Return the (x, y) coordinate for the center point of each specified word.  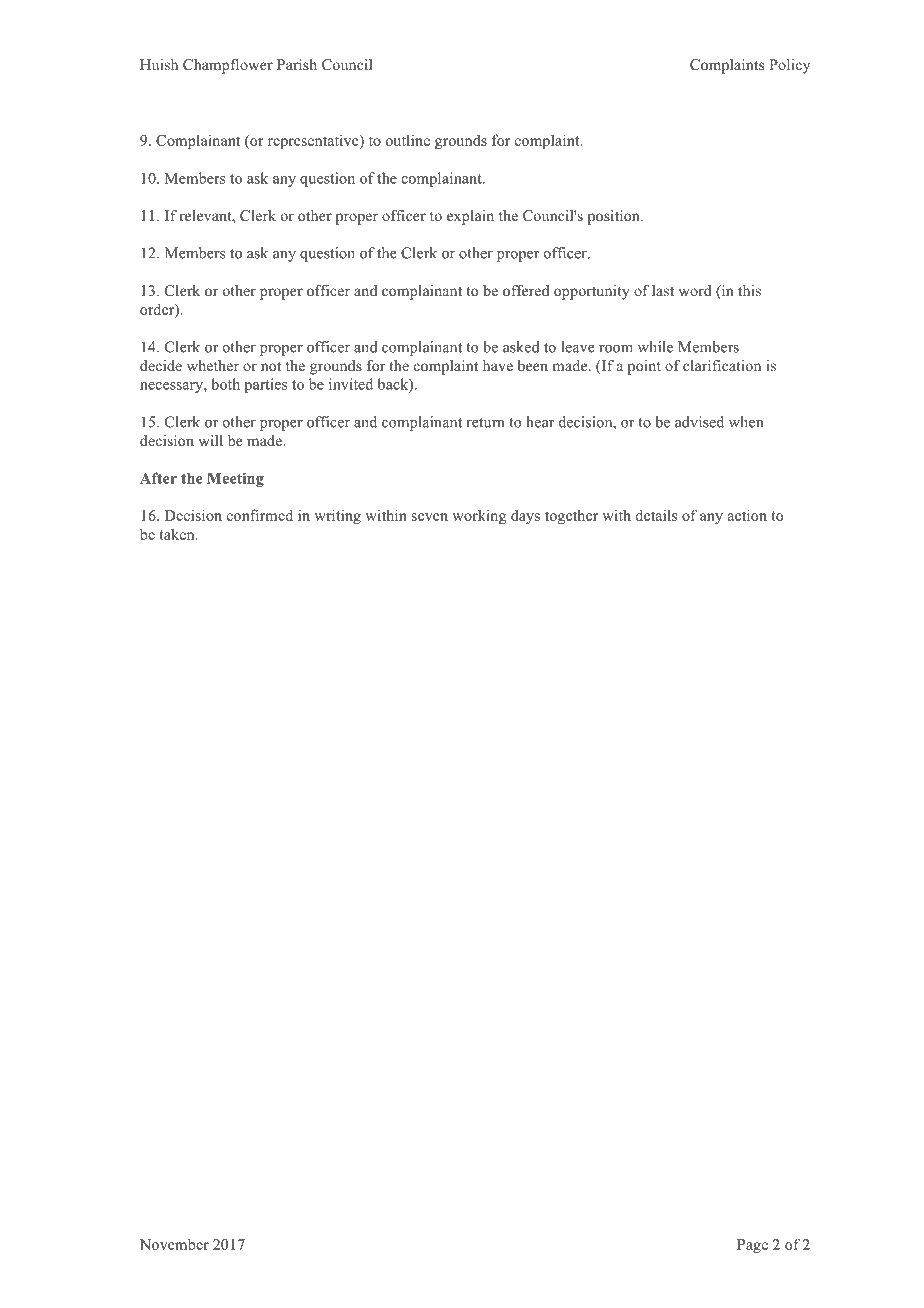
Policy (789, 66)
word (695, 290)
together (571, 516)
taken (178, 534)
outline (408, 140)
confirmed (260, 515)
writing (337, 516)
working (479, 517)
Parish (297, 64)
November (174, 1244)
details (656, 515)
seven (430, 517)
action (747, 515)
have (498, 365)
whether (213, 365)
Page (752, 1246)
